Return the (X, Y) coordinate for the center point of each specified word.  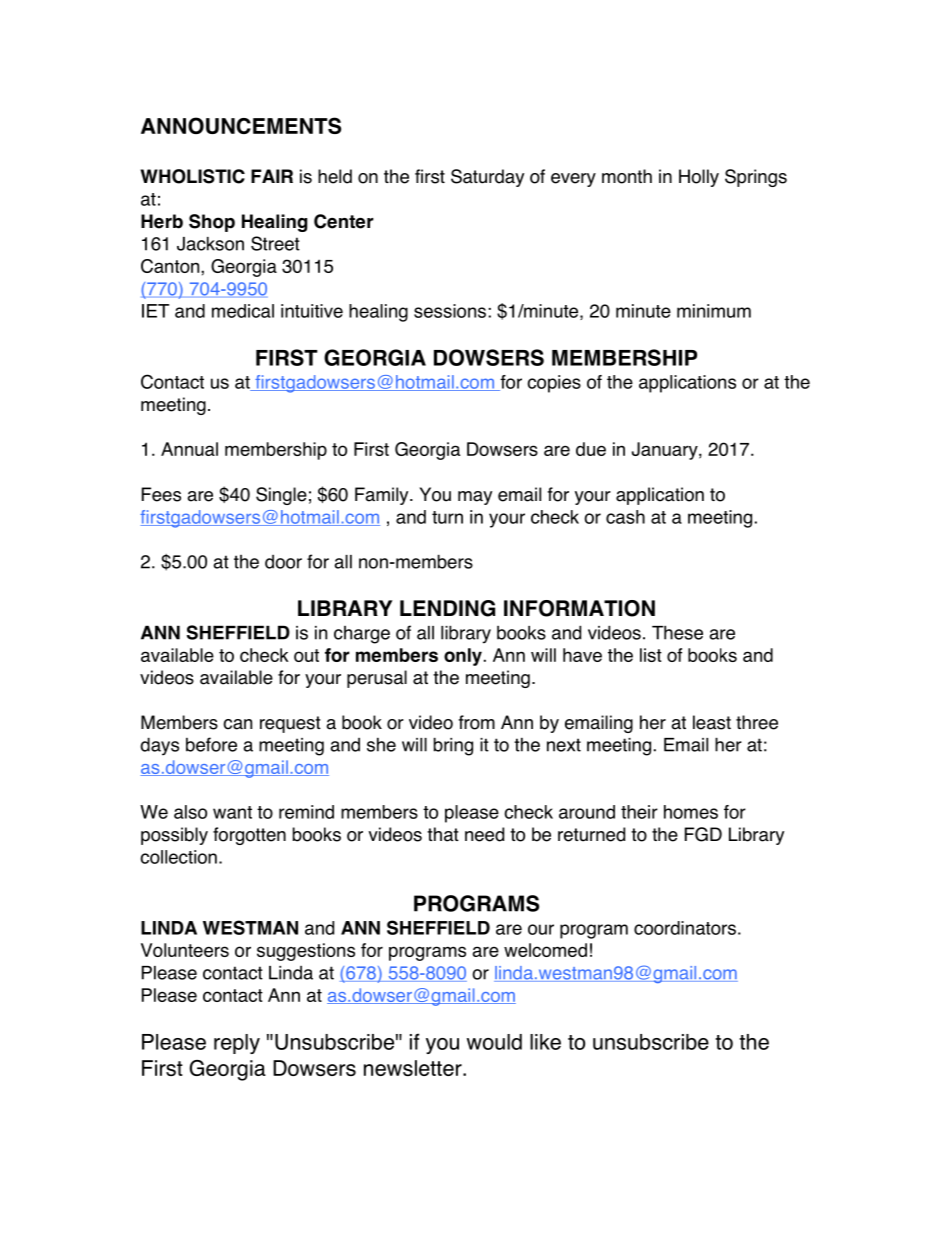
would (494, 1042)
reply (237, 1044)
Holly (699, 178)
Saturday (487, 178)
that (443, 834)
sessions (450, 311)
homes (691, 812)
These (677, 632)
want (232, 812)
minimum (714, 311)
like (545, 1042)
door (283, 562)
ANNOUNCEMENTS (241, 125)
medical (243, 311)
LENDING (447, 608)
